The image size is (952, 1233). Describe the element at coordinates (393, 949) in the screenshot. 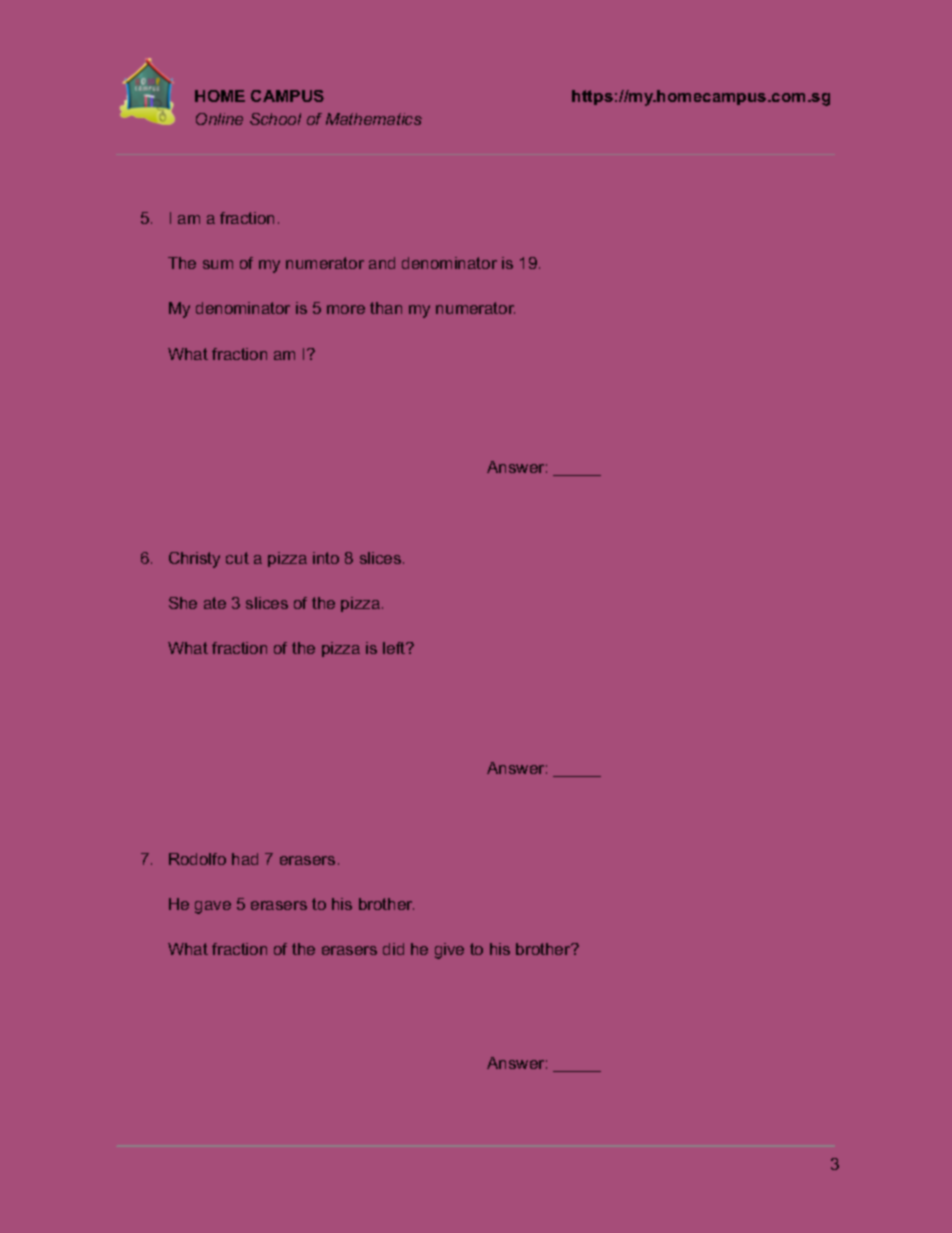

I see `did` at that location.
